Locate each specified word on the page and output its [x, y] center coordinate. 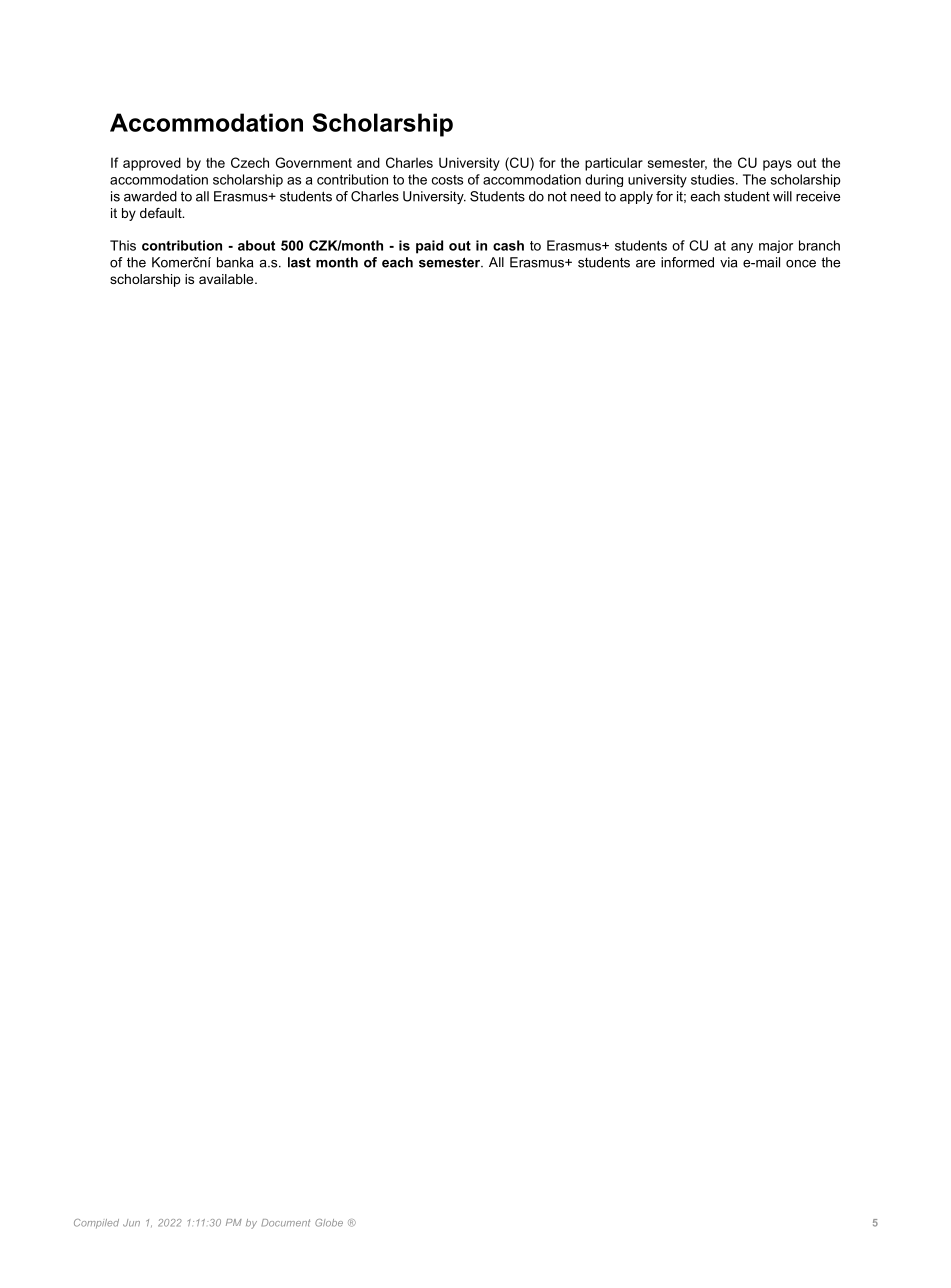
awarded [150, 196]
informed [687, 262]
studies [714, 179]
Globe [329, 1223]
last [299, 262]
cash [508, 245]
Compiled [96, 1223]
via [728, 262]
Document [285, 1223]
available [227, 279]
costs [447, 180]
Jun [131, 1223]
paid [429, 247]
